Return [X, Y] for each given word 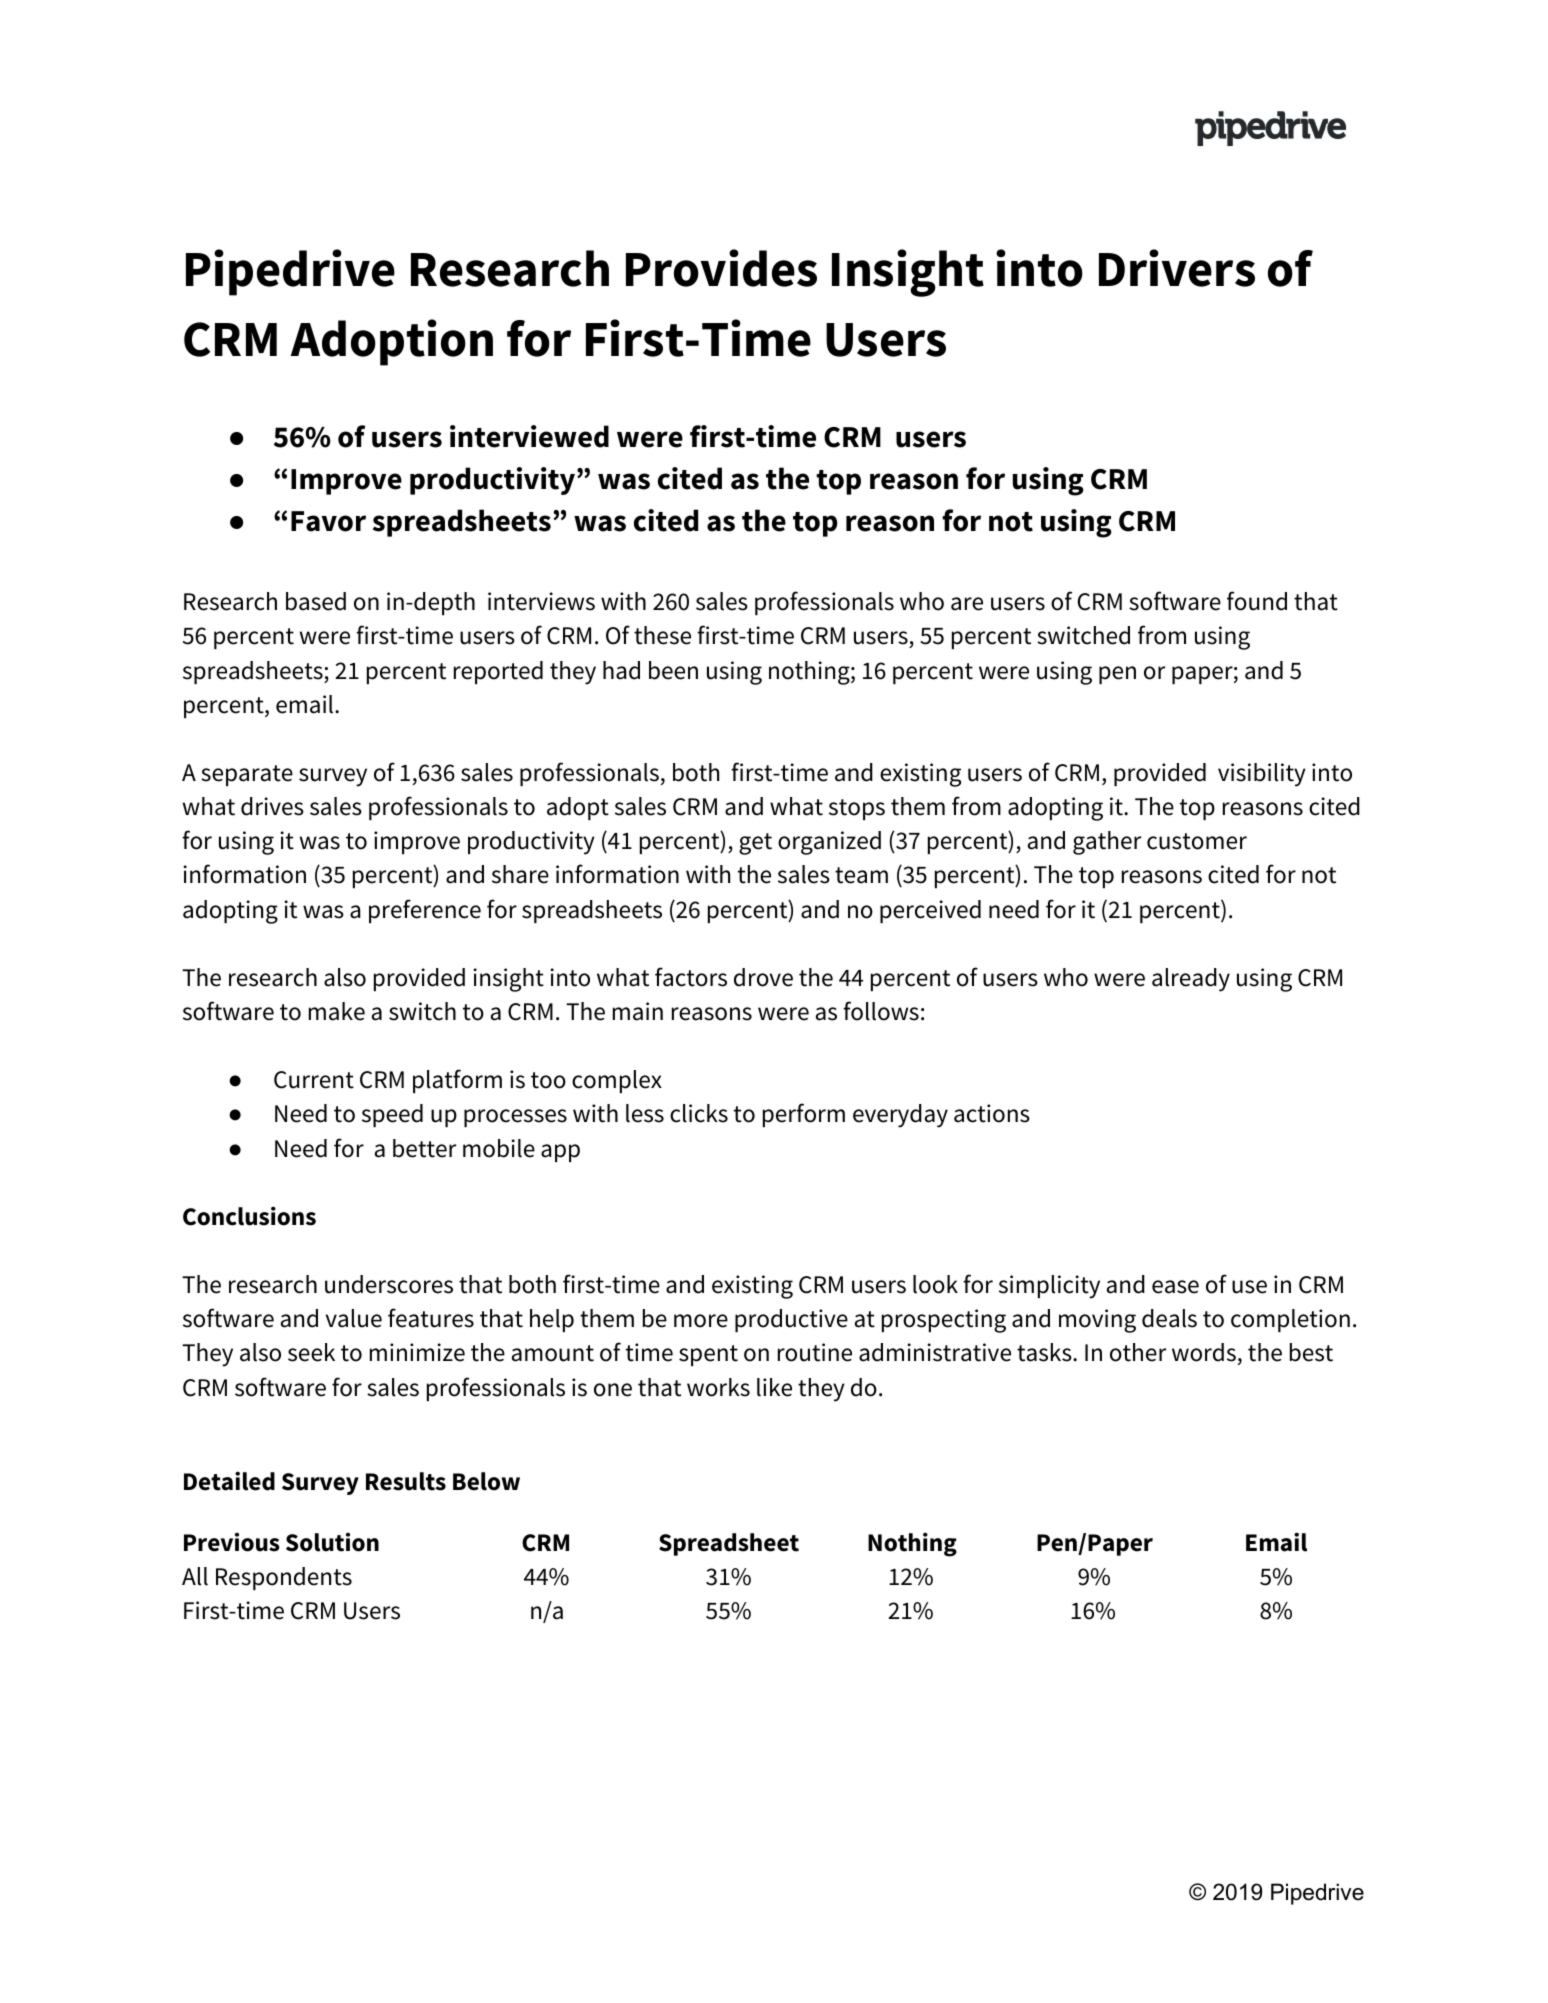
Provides [721, 268]
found [1257, 601]
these [662, 635]
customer [1197, 841]
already [1191, 980]
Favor [328, 521]
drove [763, 977]
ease [1175, 1287]
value [354, 1318]
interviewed [529, 436]
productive [791, 1320]
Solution [332, 1542]
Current [314, 1080]
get [755, 844]
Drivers [1177, 268]
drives [272, 806]
